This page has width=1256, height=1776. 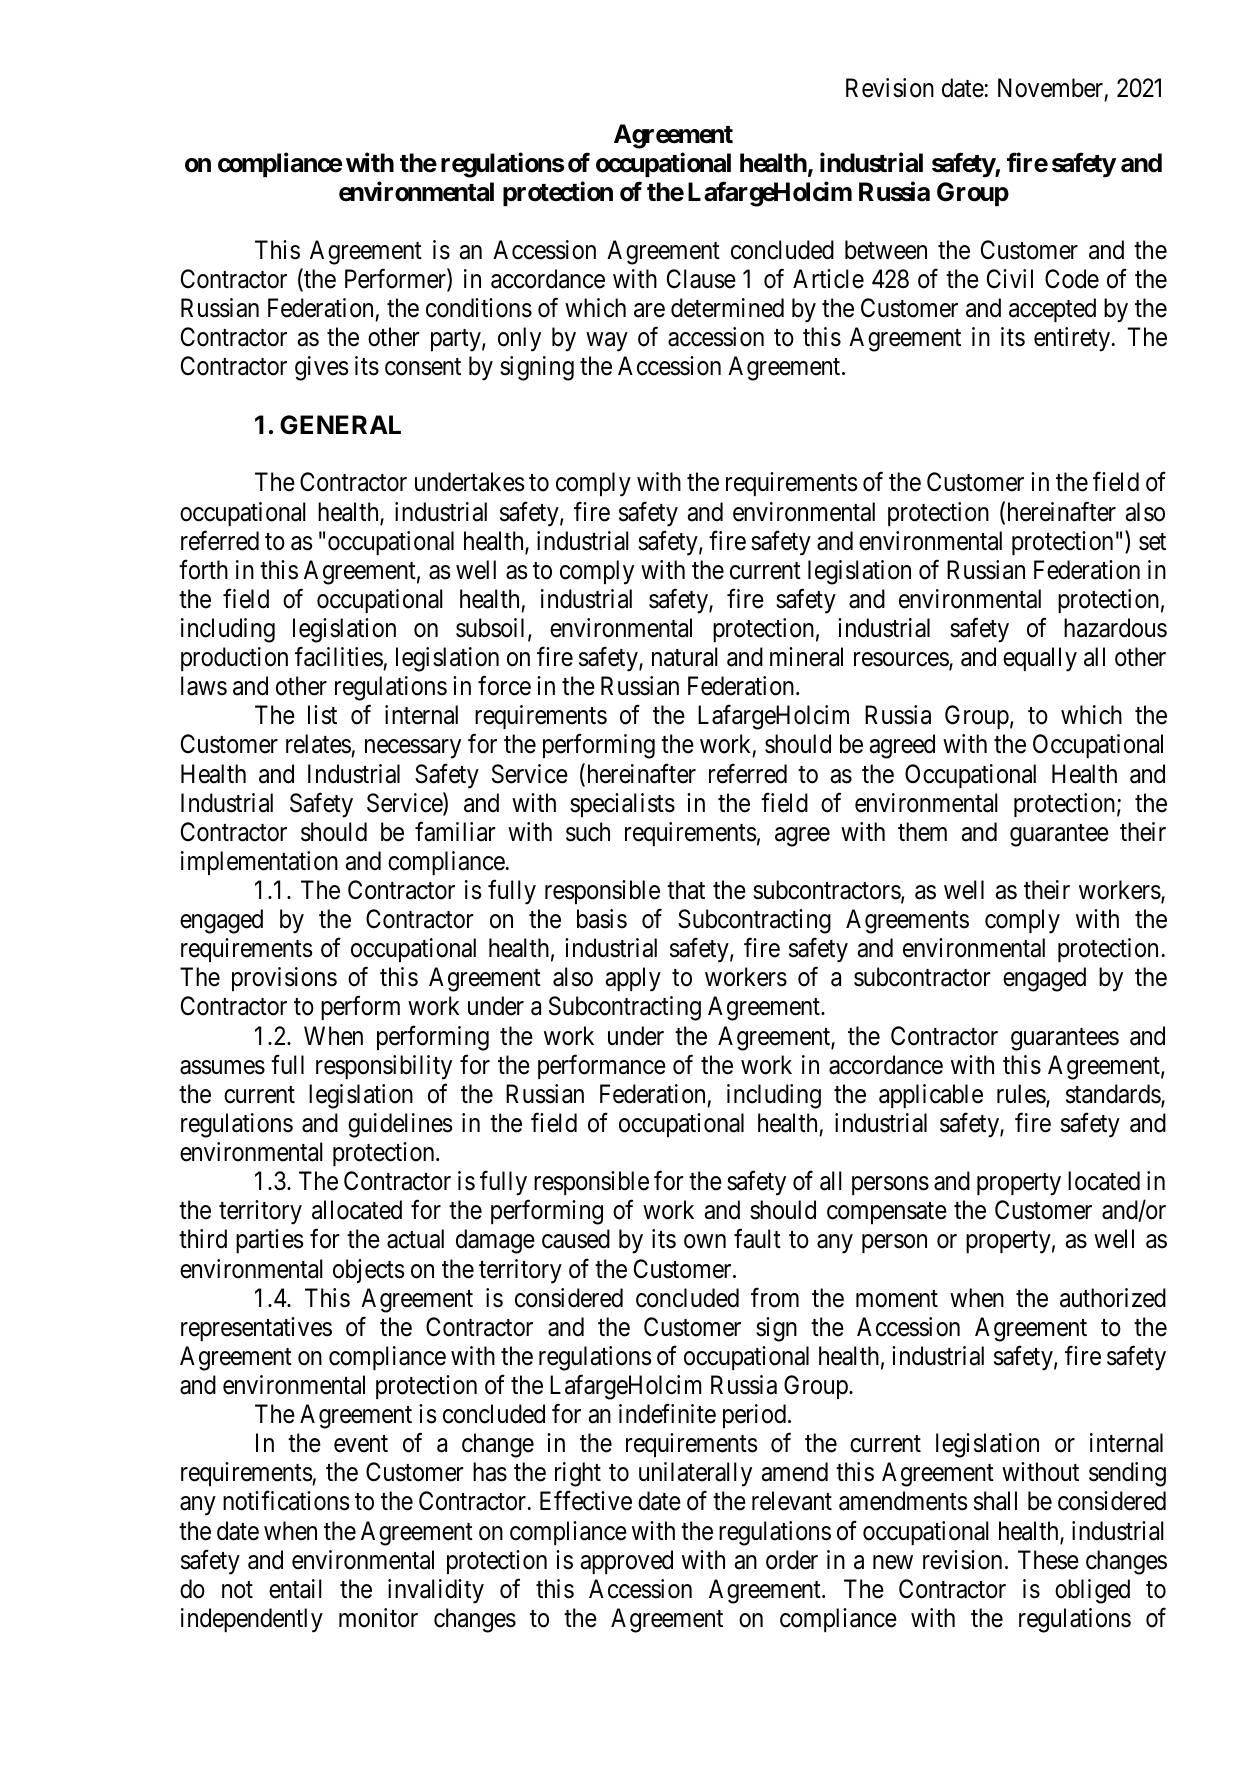 I want to click on that, so click(x=686, y=890).
